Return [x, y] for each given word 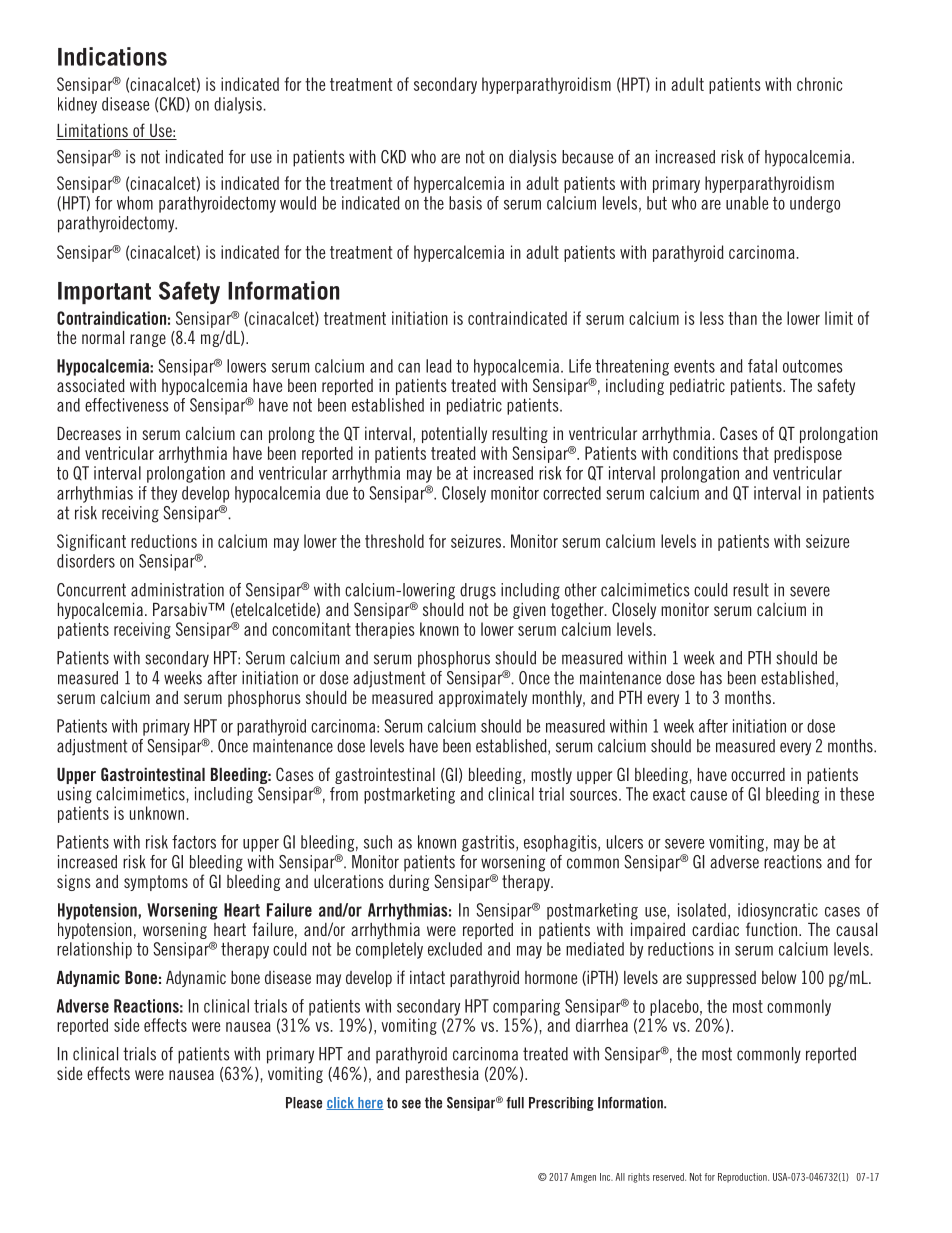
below [779, 977]
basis [465, 203]
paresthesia [442, 1075]
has [711, 678]
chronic [819, 84]
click [341, 1103]
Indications [112, 56]
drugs [478, 591]
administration [177, 590]
